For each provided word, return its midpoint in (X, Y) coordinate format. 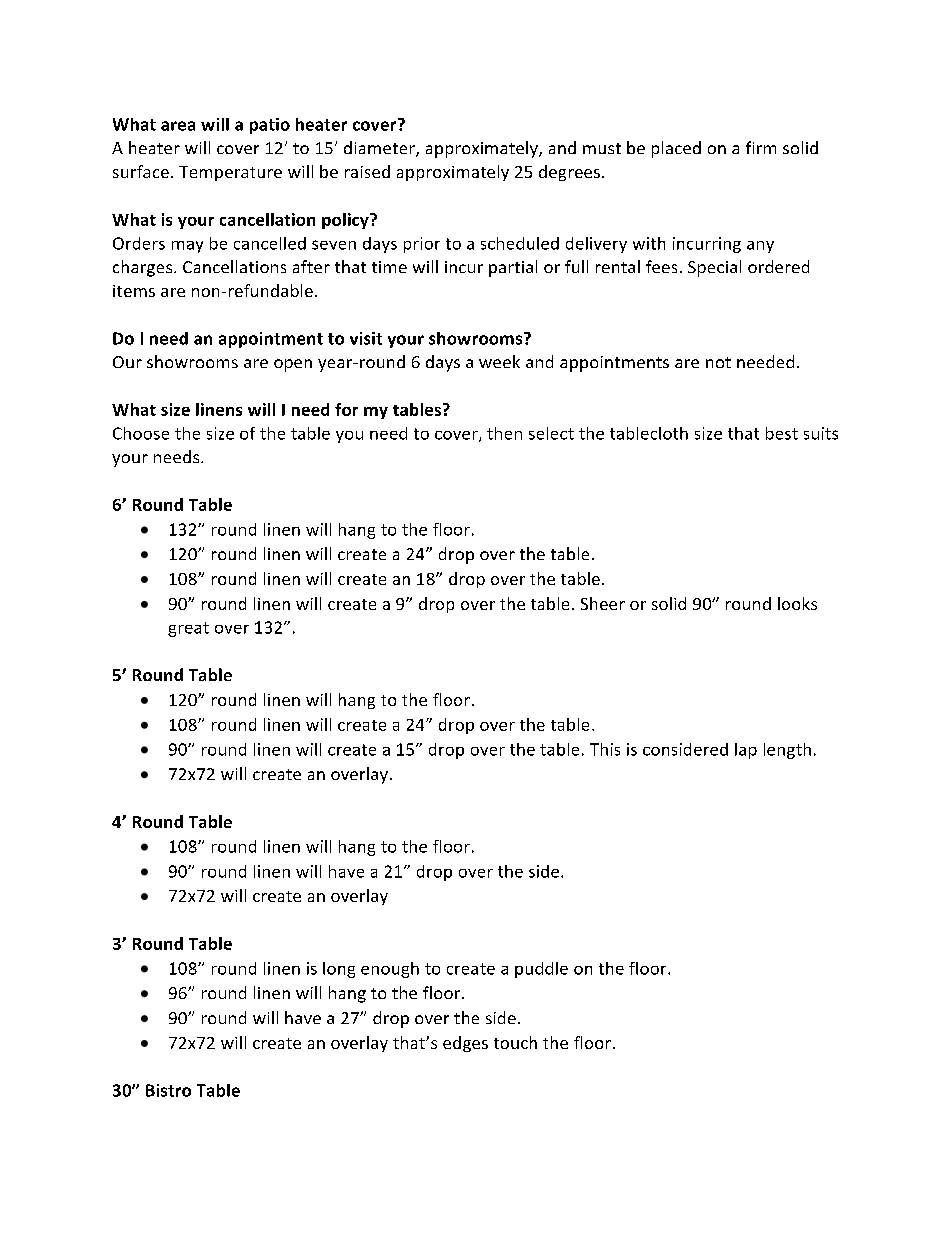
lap (746, 751)
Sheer (603, 603)
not (718, 362)
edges (465, 1044)
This (605, 749)
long (339, 970)
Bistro (168, 1090)
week (499, 361)
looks (797, 603)
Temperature (230, 173)
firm (761, 147)
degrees (571, 173)
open (293, 365)
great (188, 629)
